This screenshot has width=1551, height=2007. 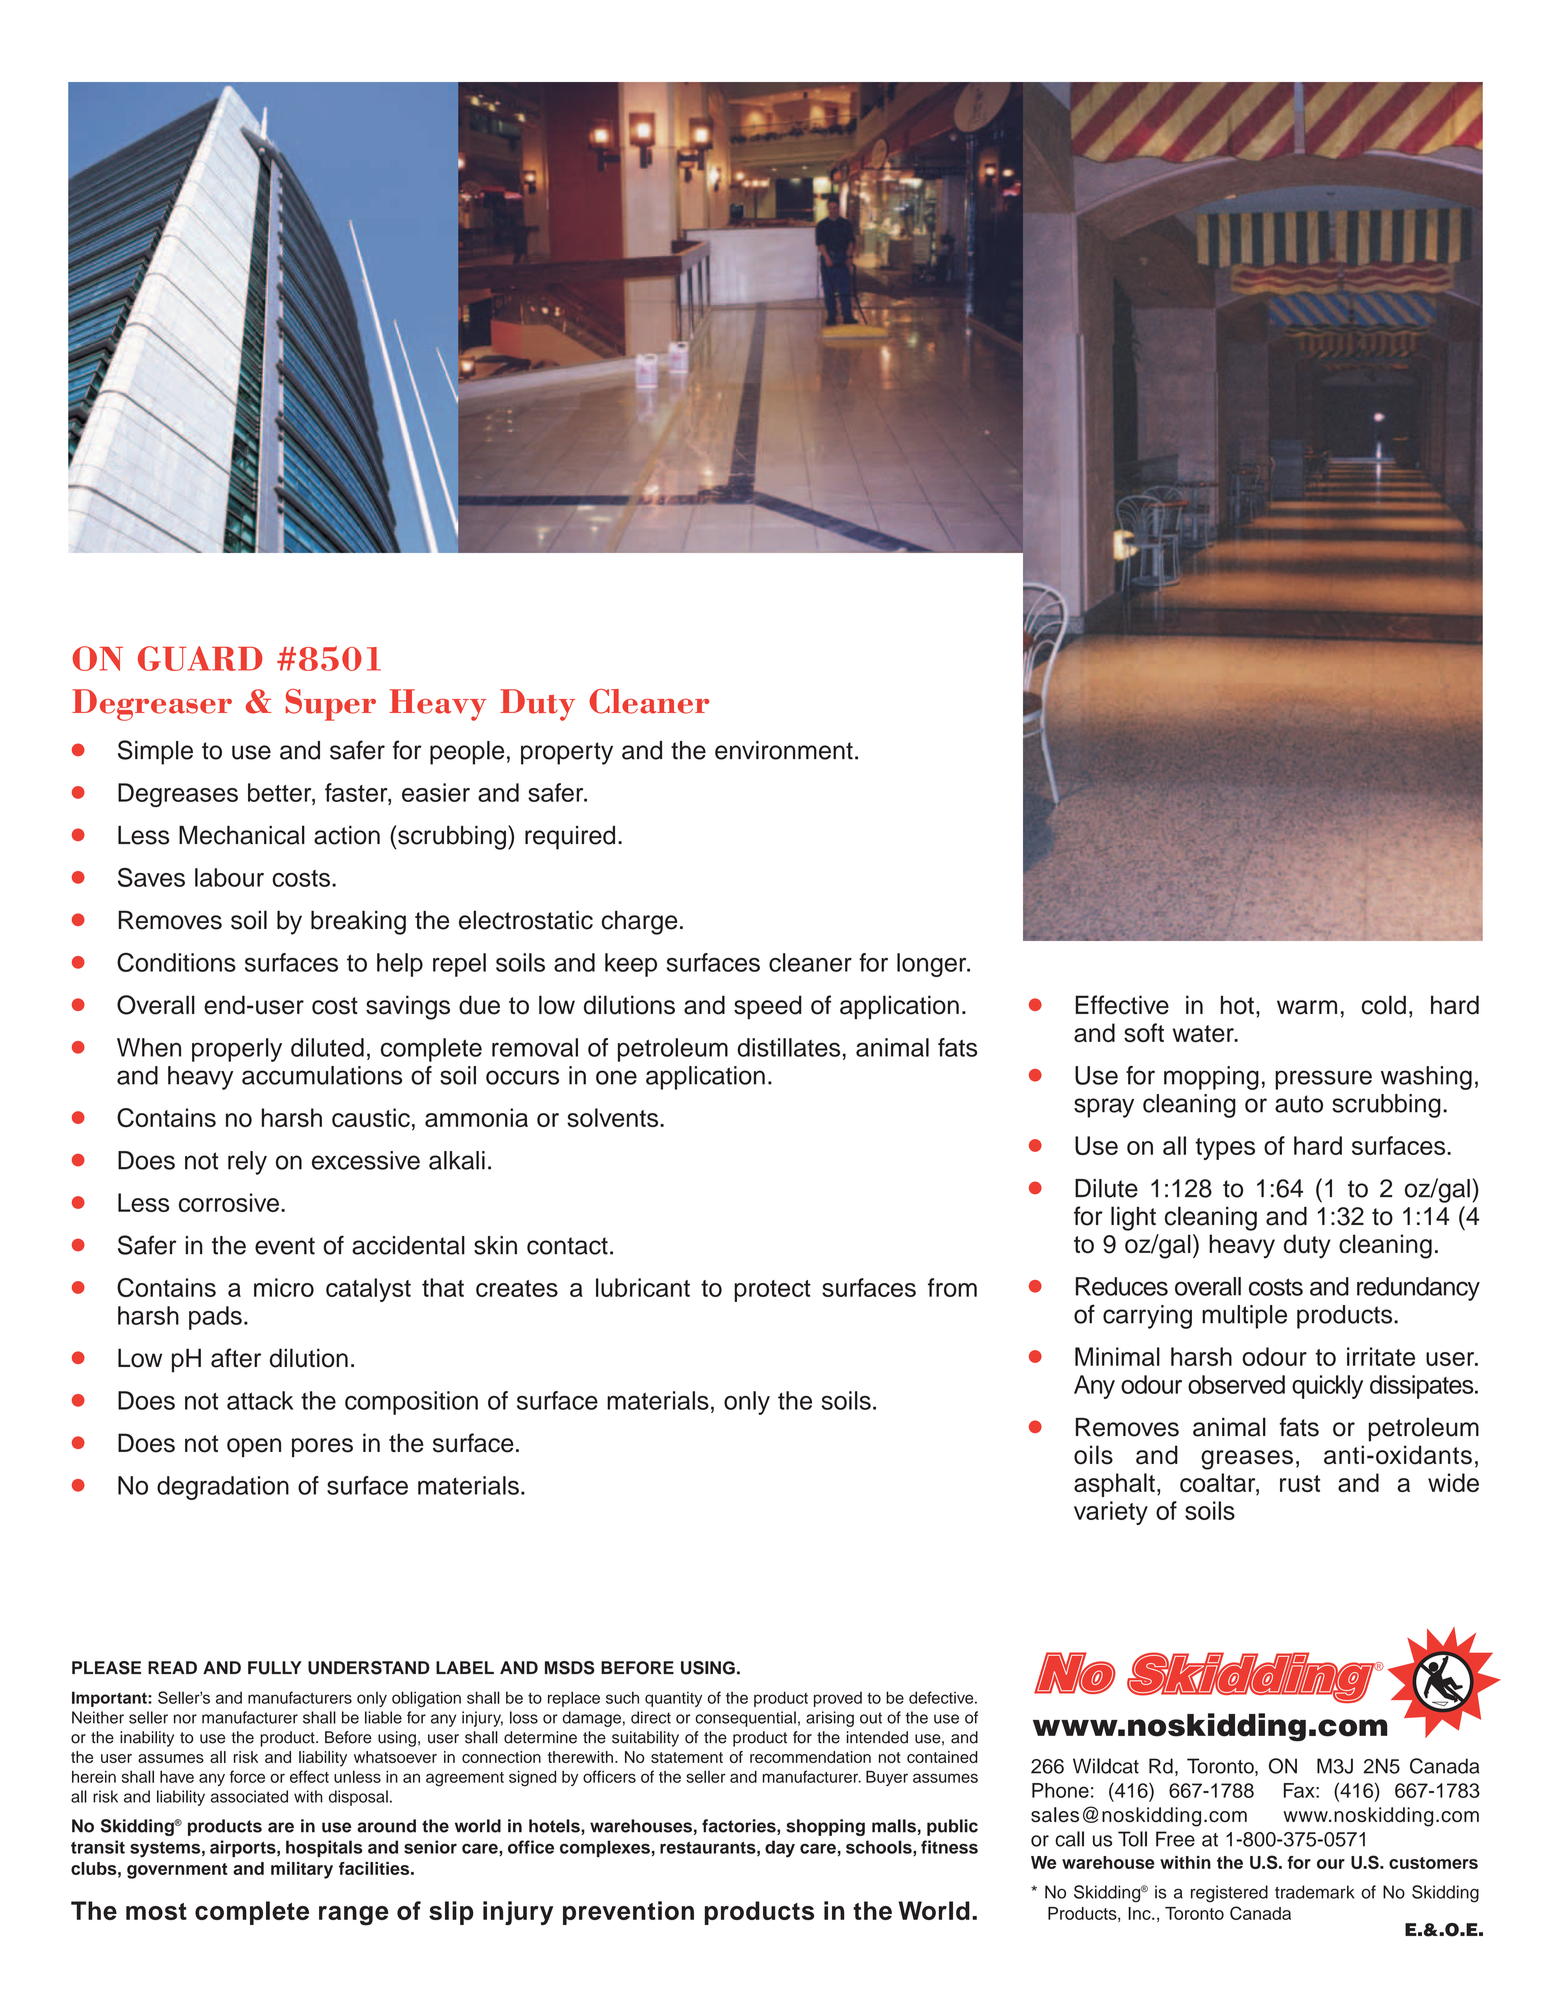 I want to click on trademark, so click(x=1315, y=1892).
